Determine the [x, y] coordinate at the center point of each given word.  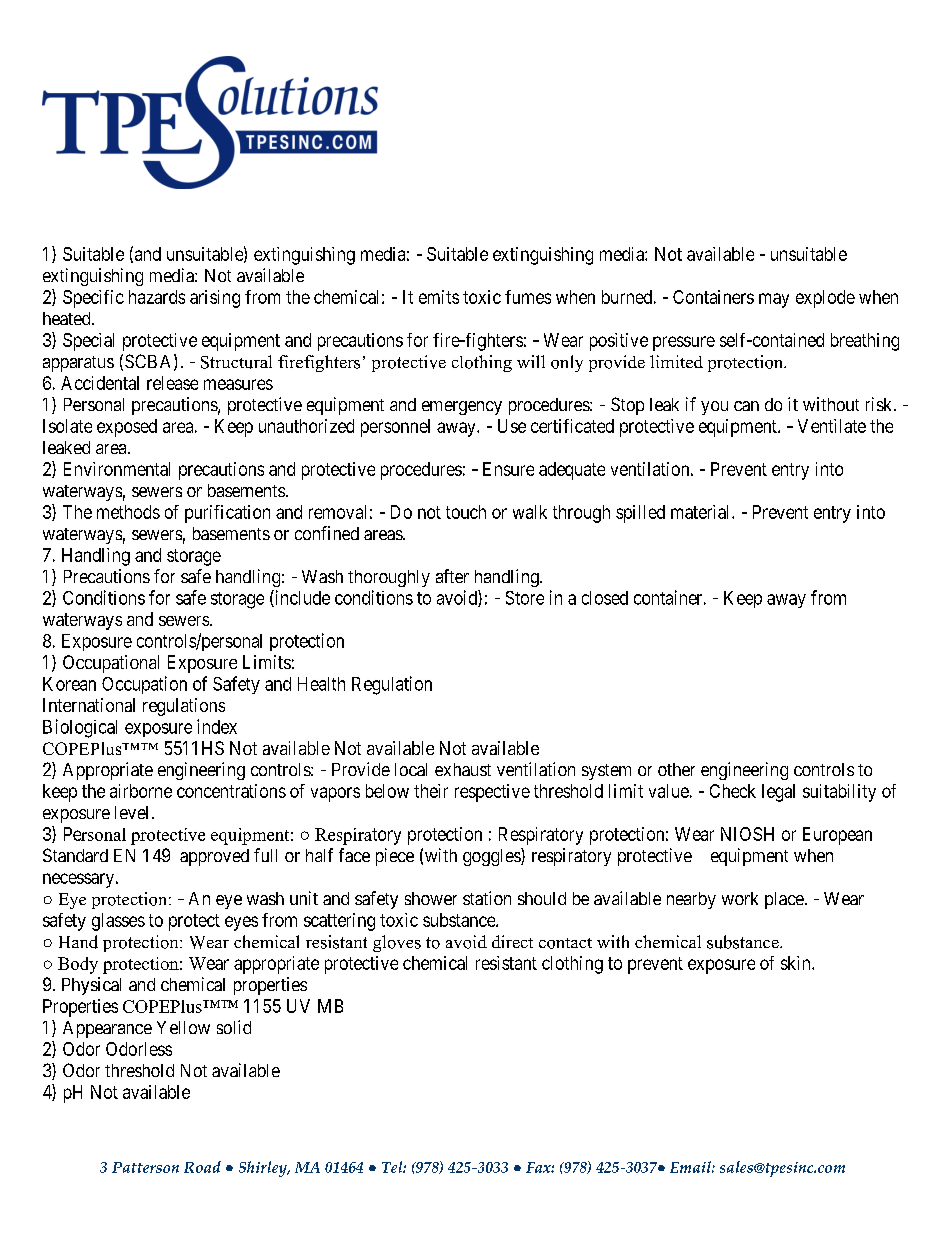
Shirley [264, 1169]
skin [797, 963]
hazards [157, 297]
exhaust [463, 769]
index [217, 726]
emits [439, 297]
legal [778, 793]
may [774, 300]
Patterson [145, 1167]
